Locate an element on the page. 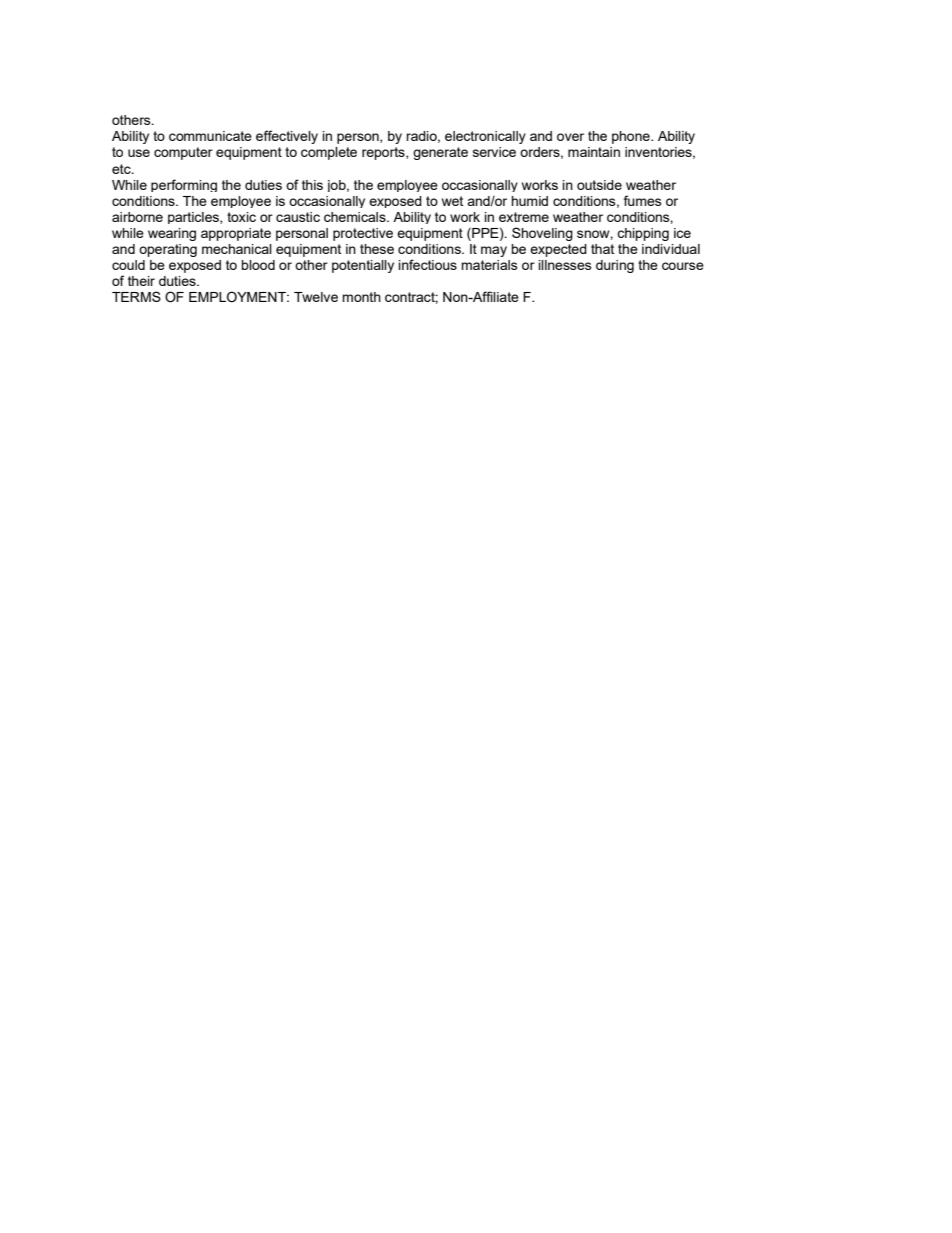 This page has width=952, height=1233. outside is located at coordinates (599, 185).
